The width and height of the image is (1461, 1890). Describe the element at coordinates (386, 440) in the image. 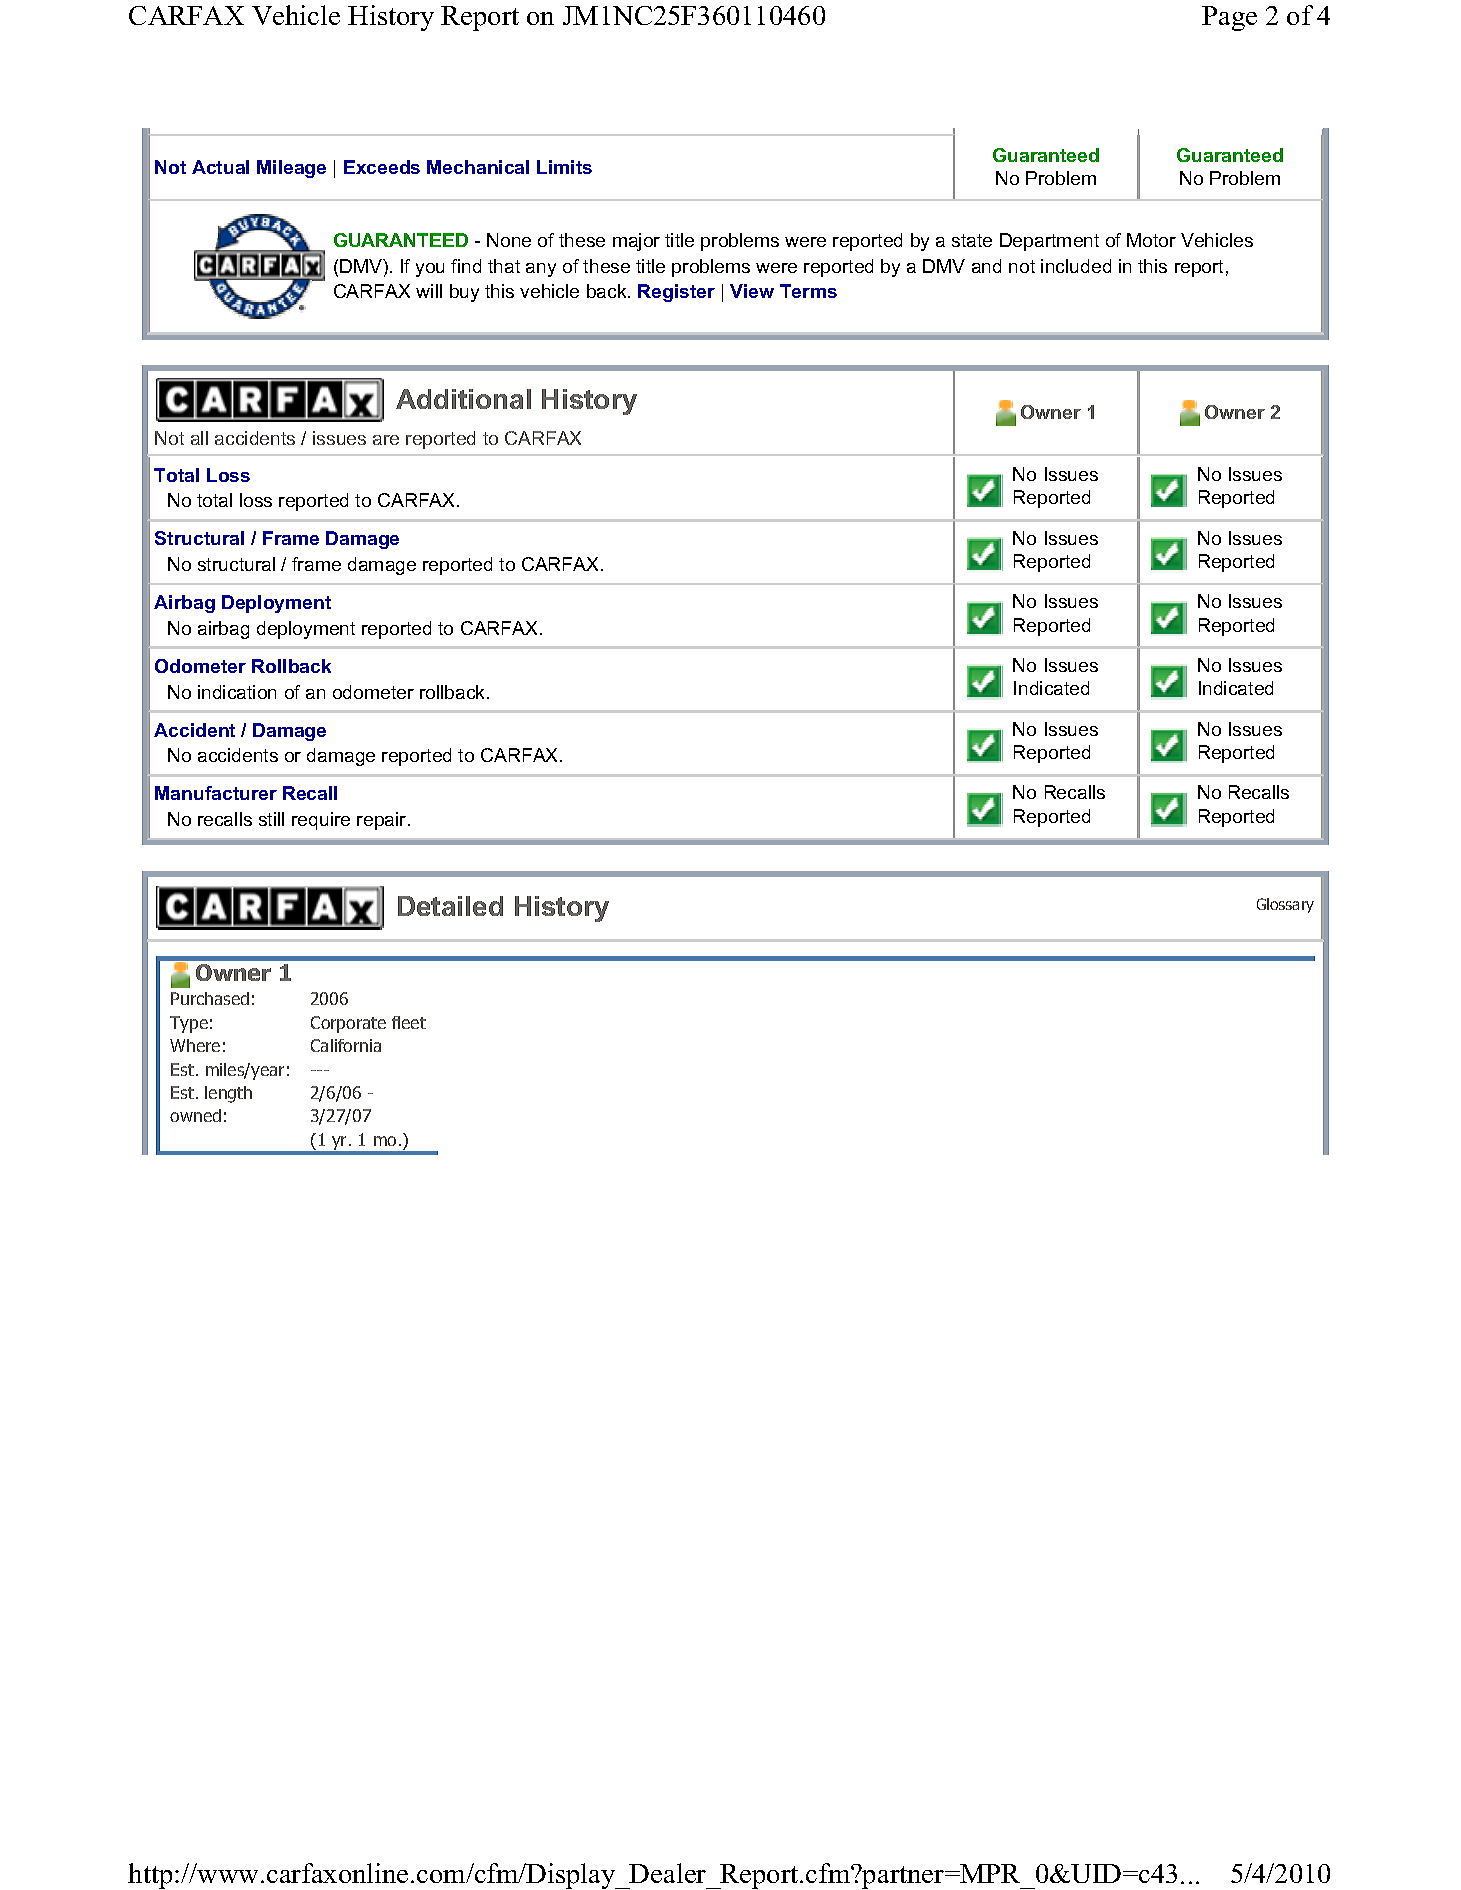

I see `are` at that location.
